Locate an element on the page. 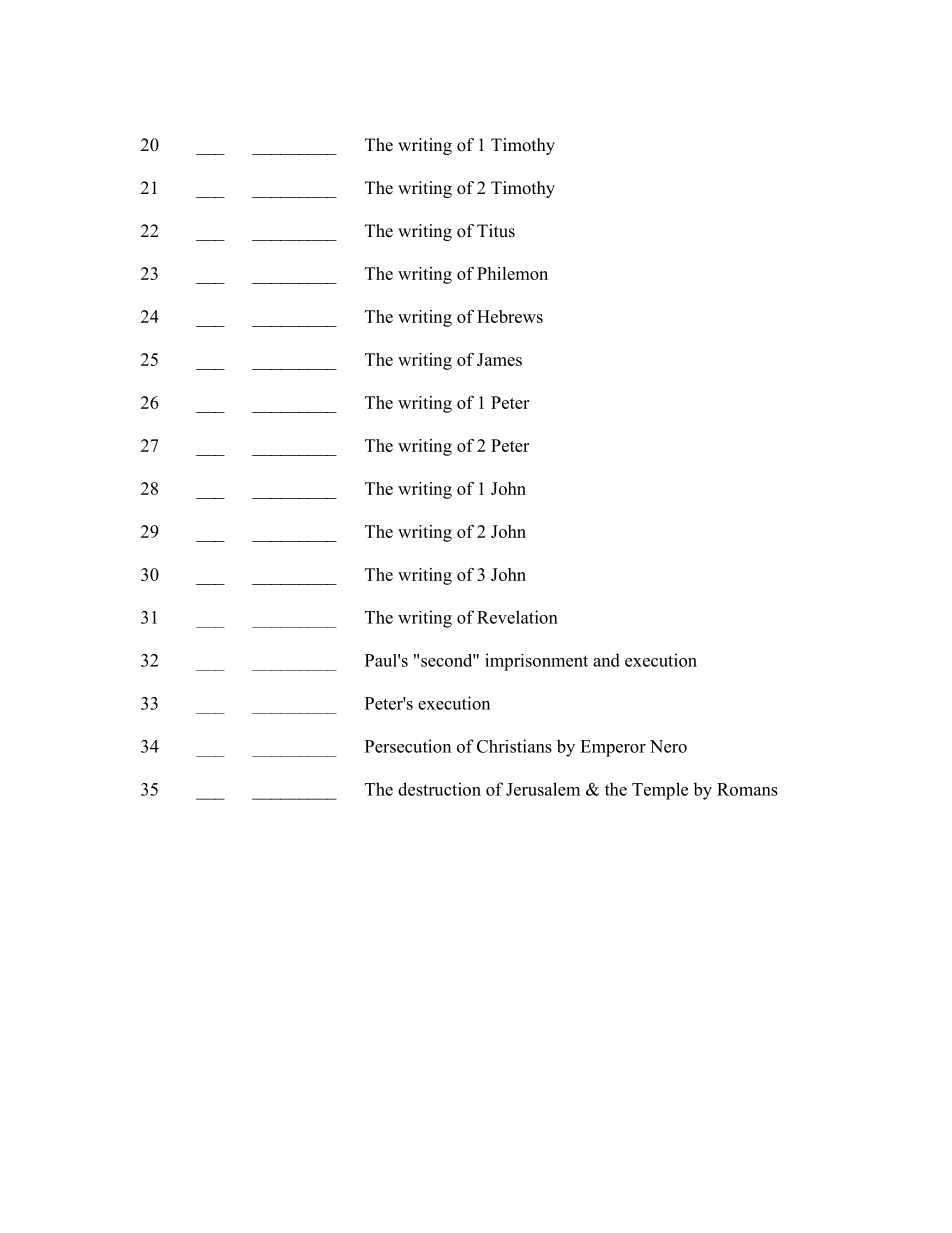 The image size is (952, 1233). imprisonment is located at coordinates (536, 662).
